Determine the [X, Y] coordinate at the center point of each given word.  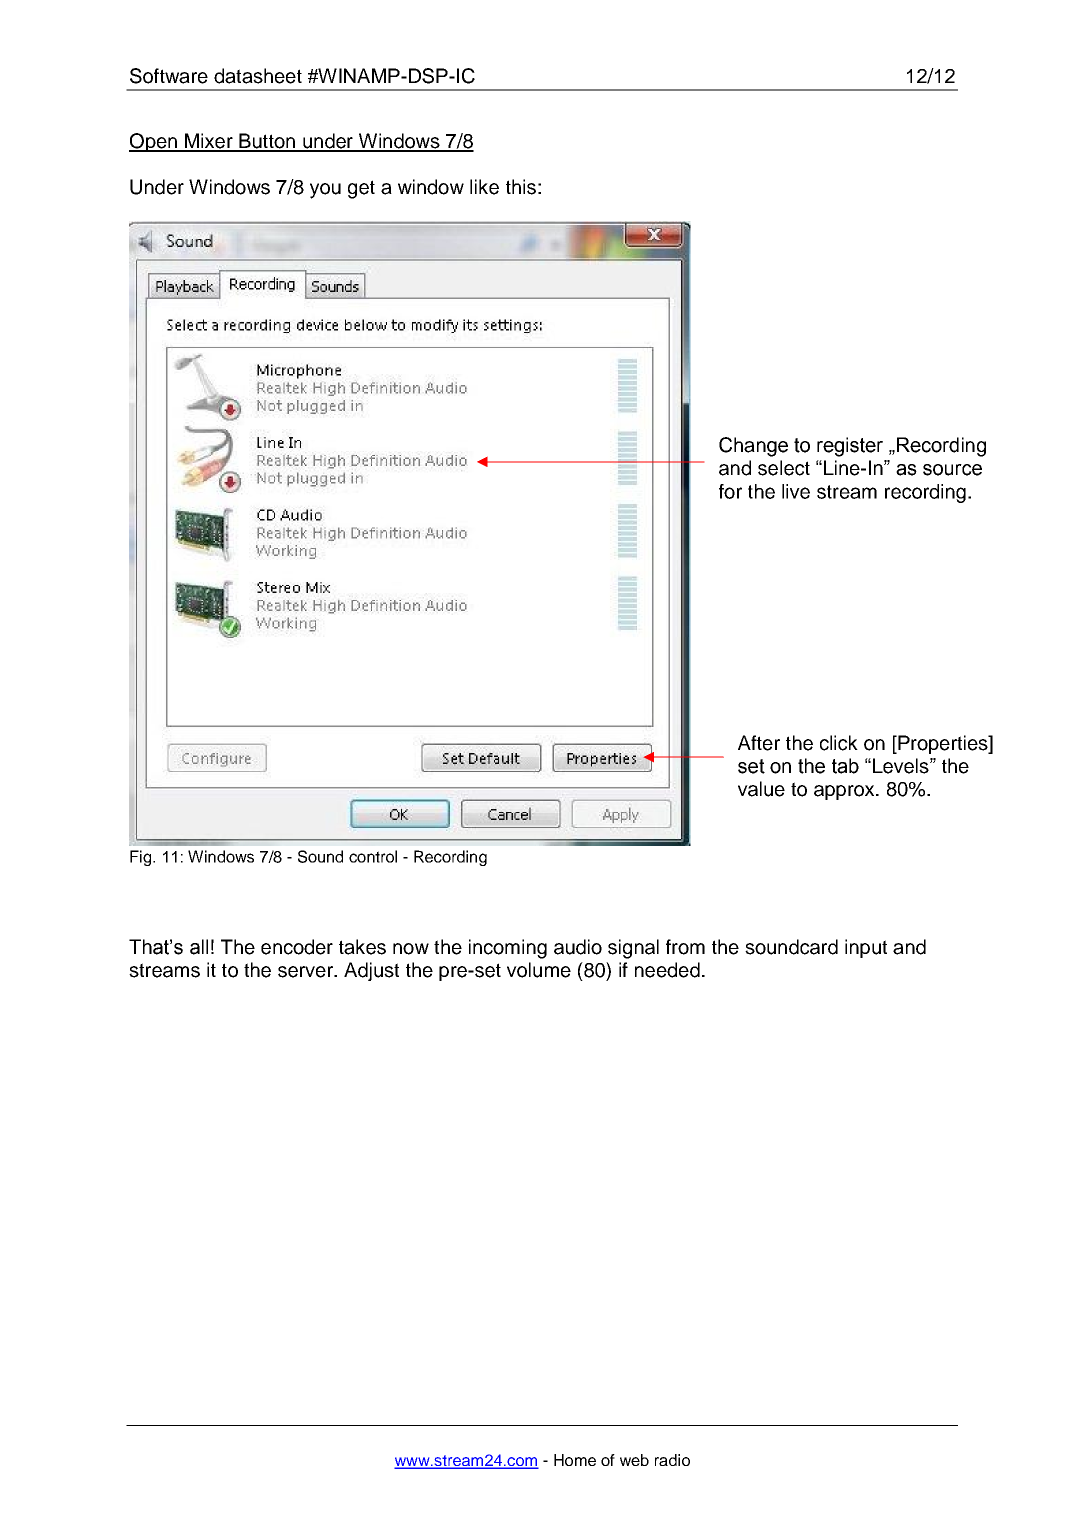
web [634, 1460]
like [484, 187]
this [521, 187]
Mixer [209, 142]
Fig [142, 858]
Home [575, 1460]
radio [672, 1460]
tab [845, 766]
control [373, 856]
